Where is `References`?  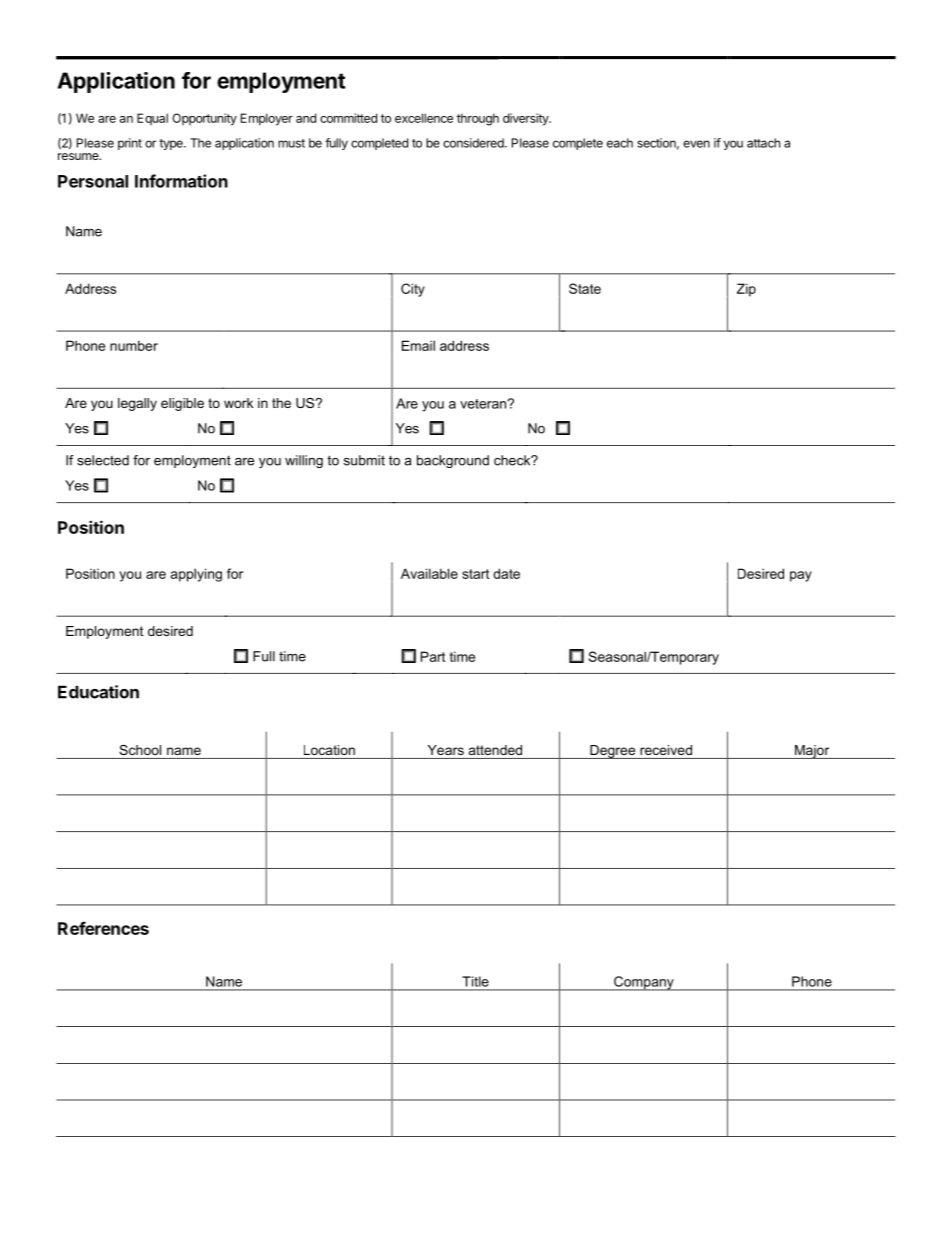 References is located at coordinates (103, 928).
